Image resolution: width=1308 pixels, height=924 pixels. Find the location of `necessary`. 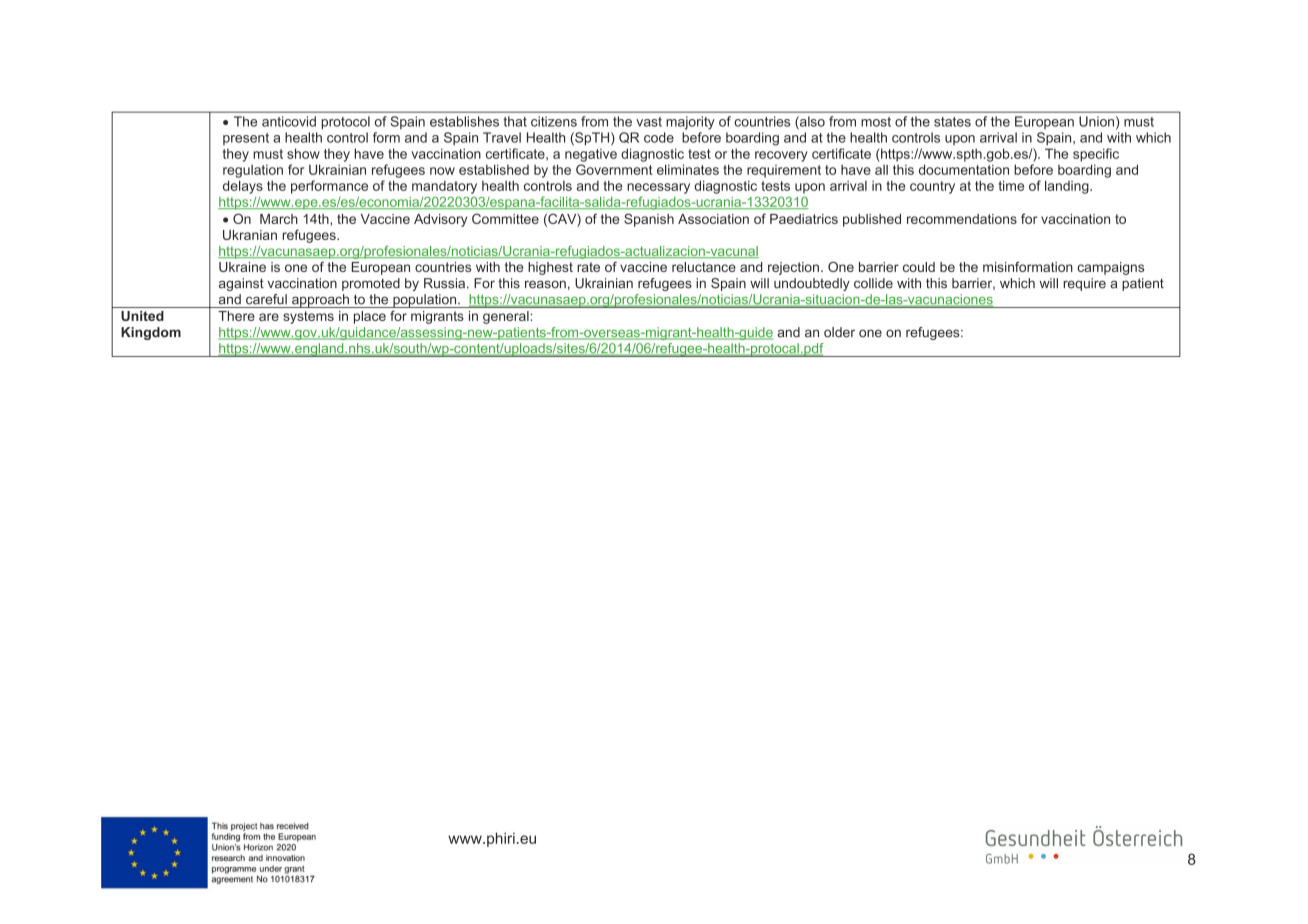

necessary is located at coordinates (658, 188).
